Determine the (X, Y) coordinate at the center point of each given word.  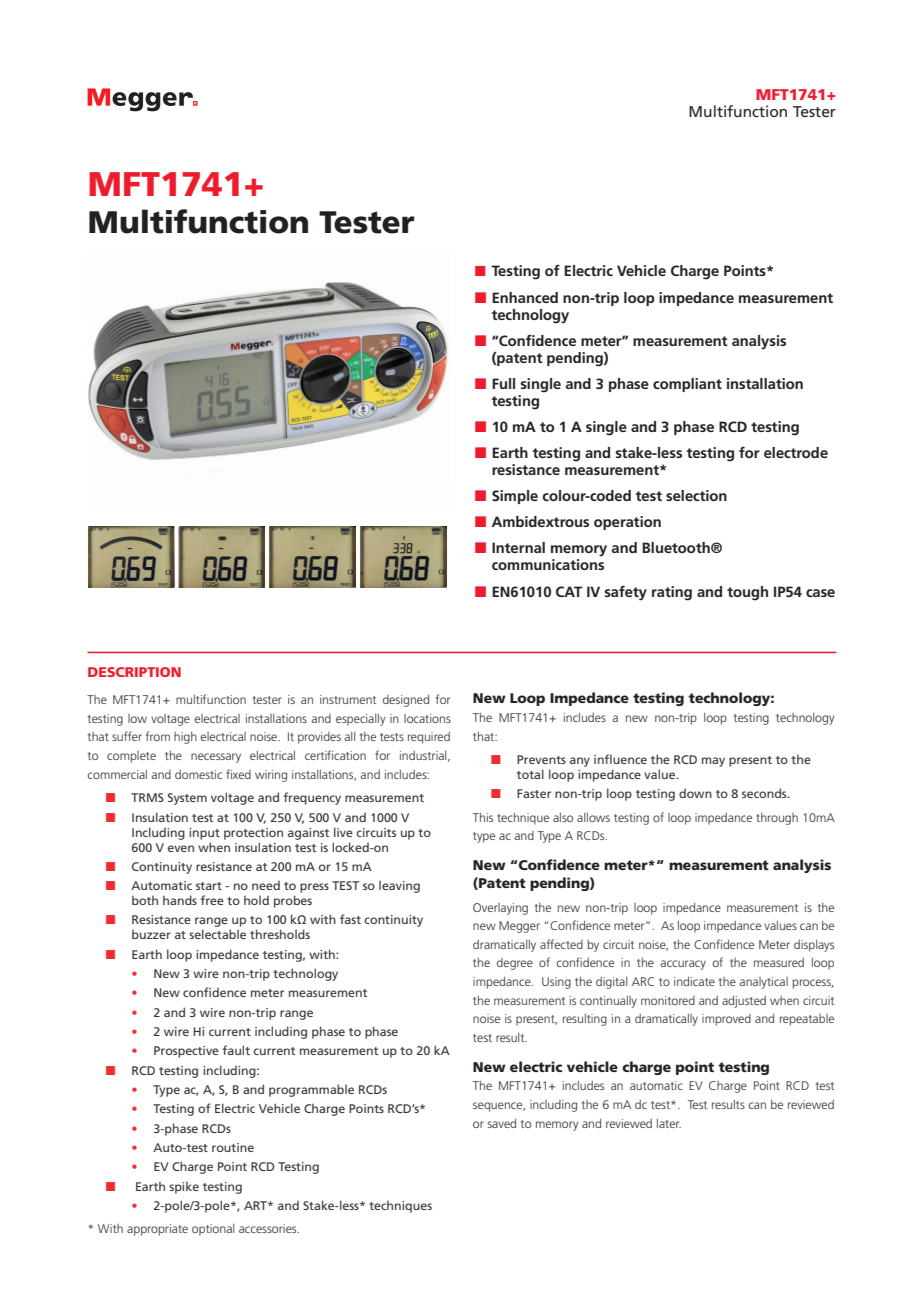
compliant (687, 385)
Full (503, 383)
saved (502, 1123)
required (429, 738)
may (713, 762)
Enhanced (525, 297)
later (669, 1123)
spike (184, 1187)
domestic (198, 774)
